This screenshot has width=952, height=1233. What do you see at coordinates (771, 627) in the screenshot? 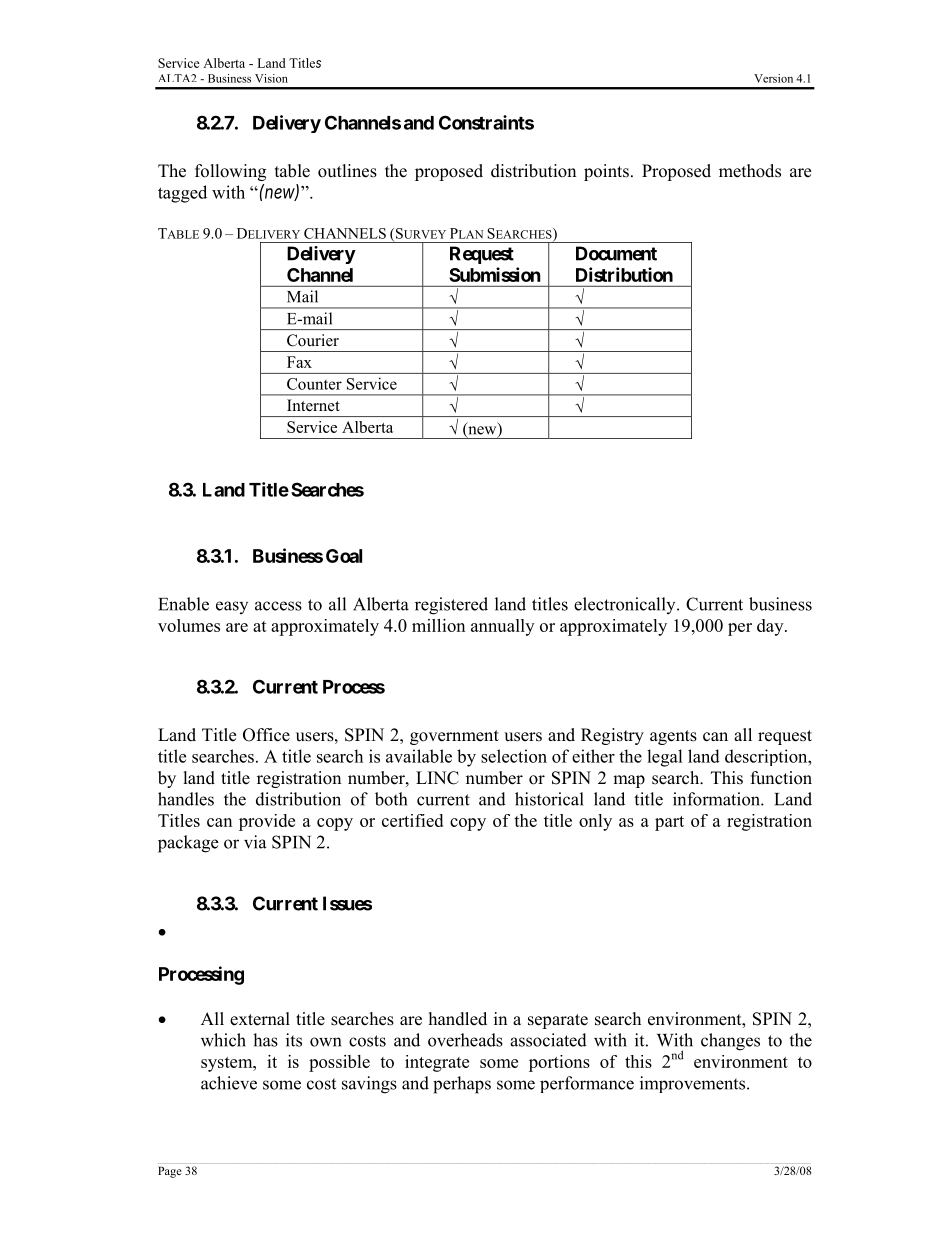
I see `day` at bounding box center [771, 627].
